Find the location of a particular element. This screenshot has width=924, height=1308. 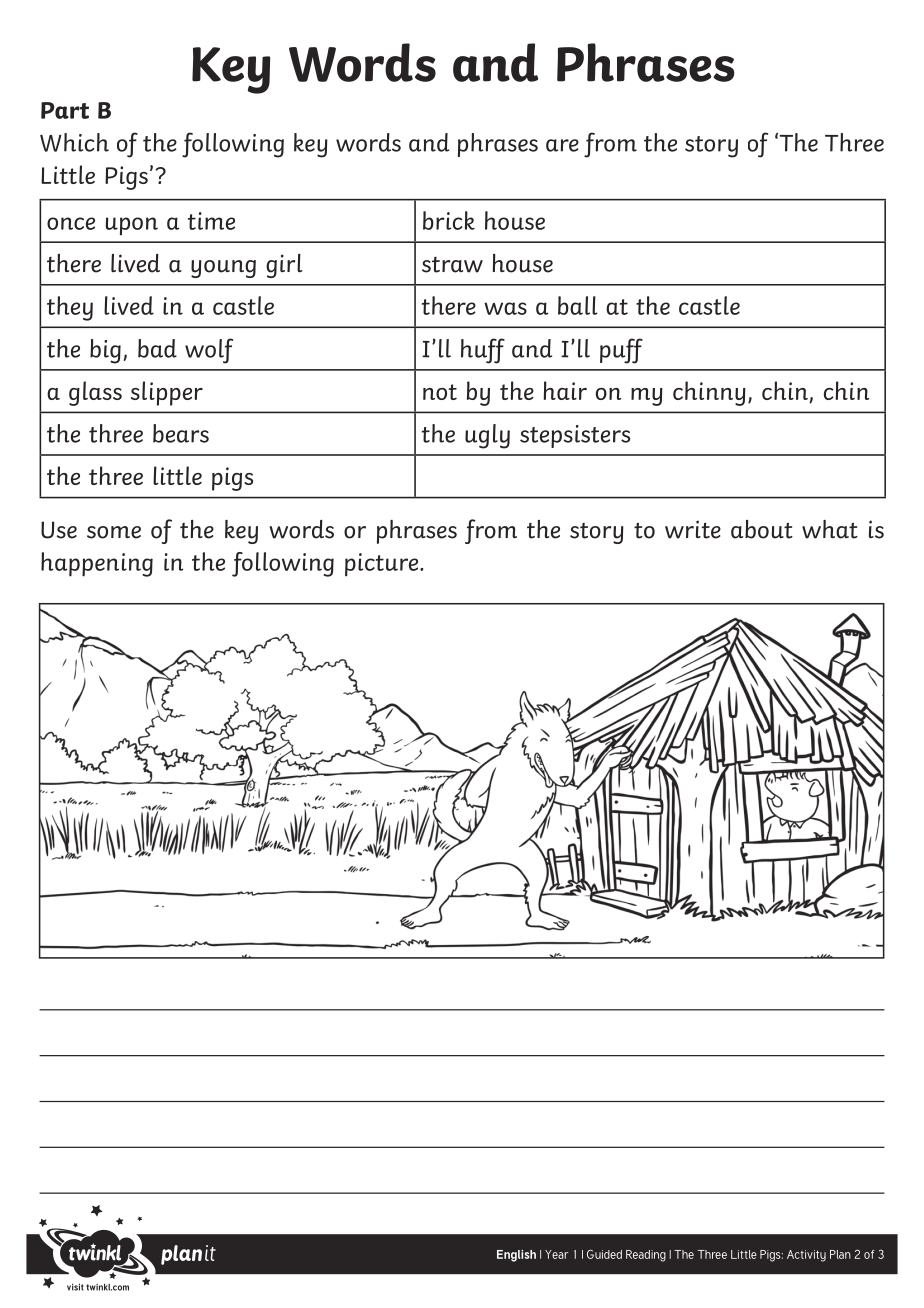

are is located at coordinates (562, 145).
